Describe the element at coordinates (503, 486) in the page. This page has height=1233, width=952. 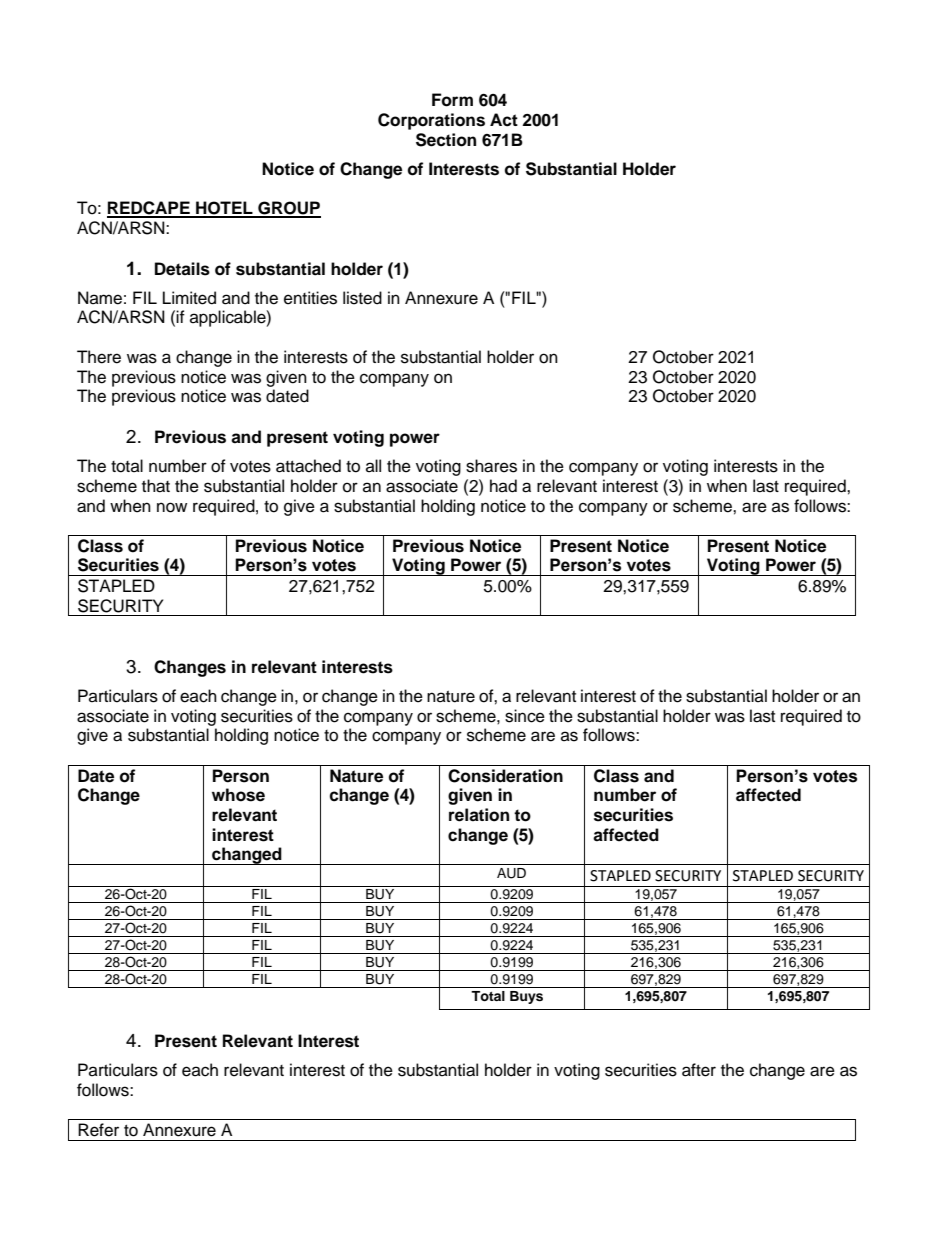
I see `had` at that location.
